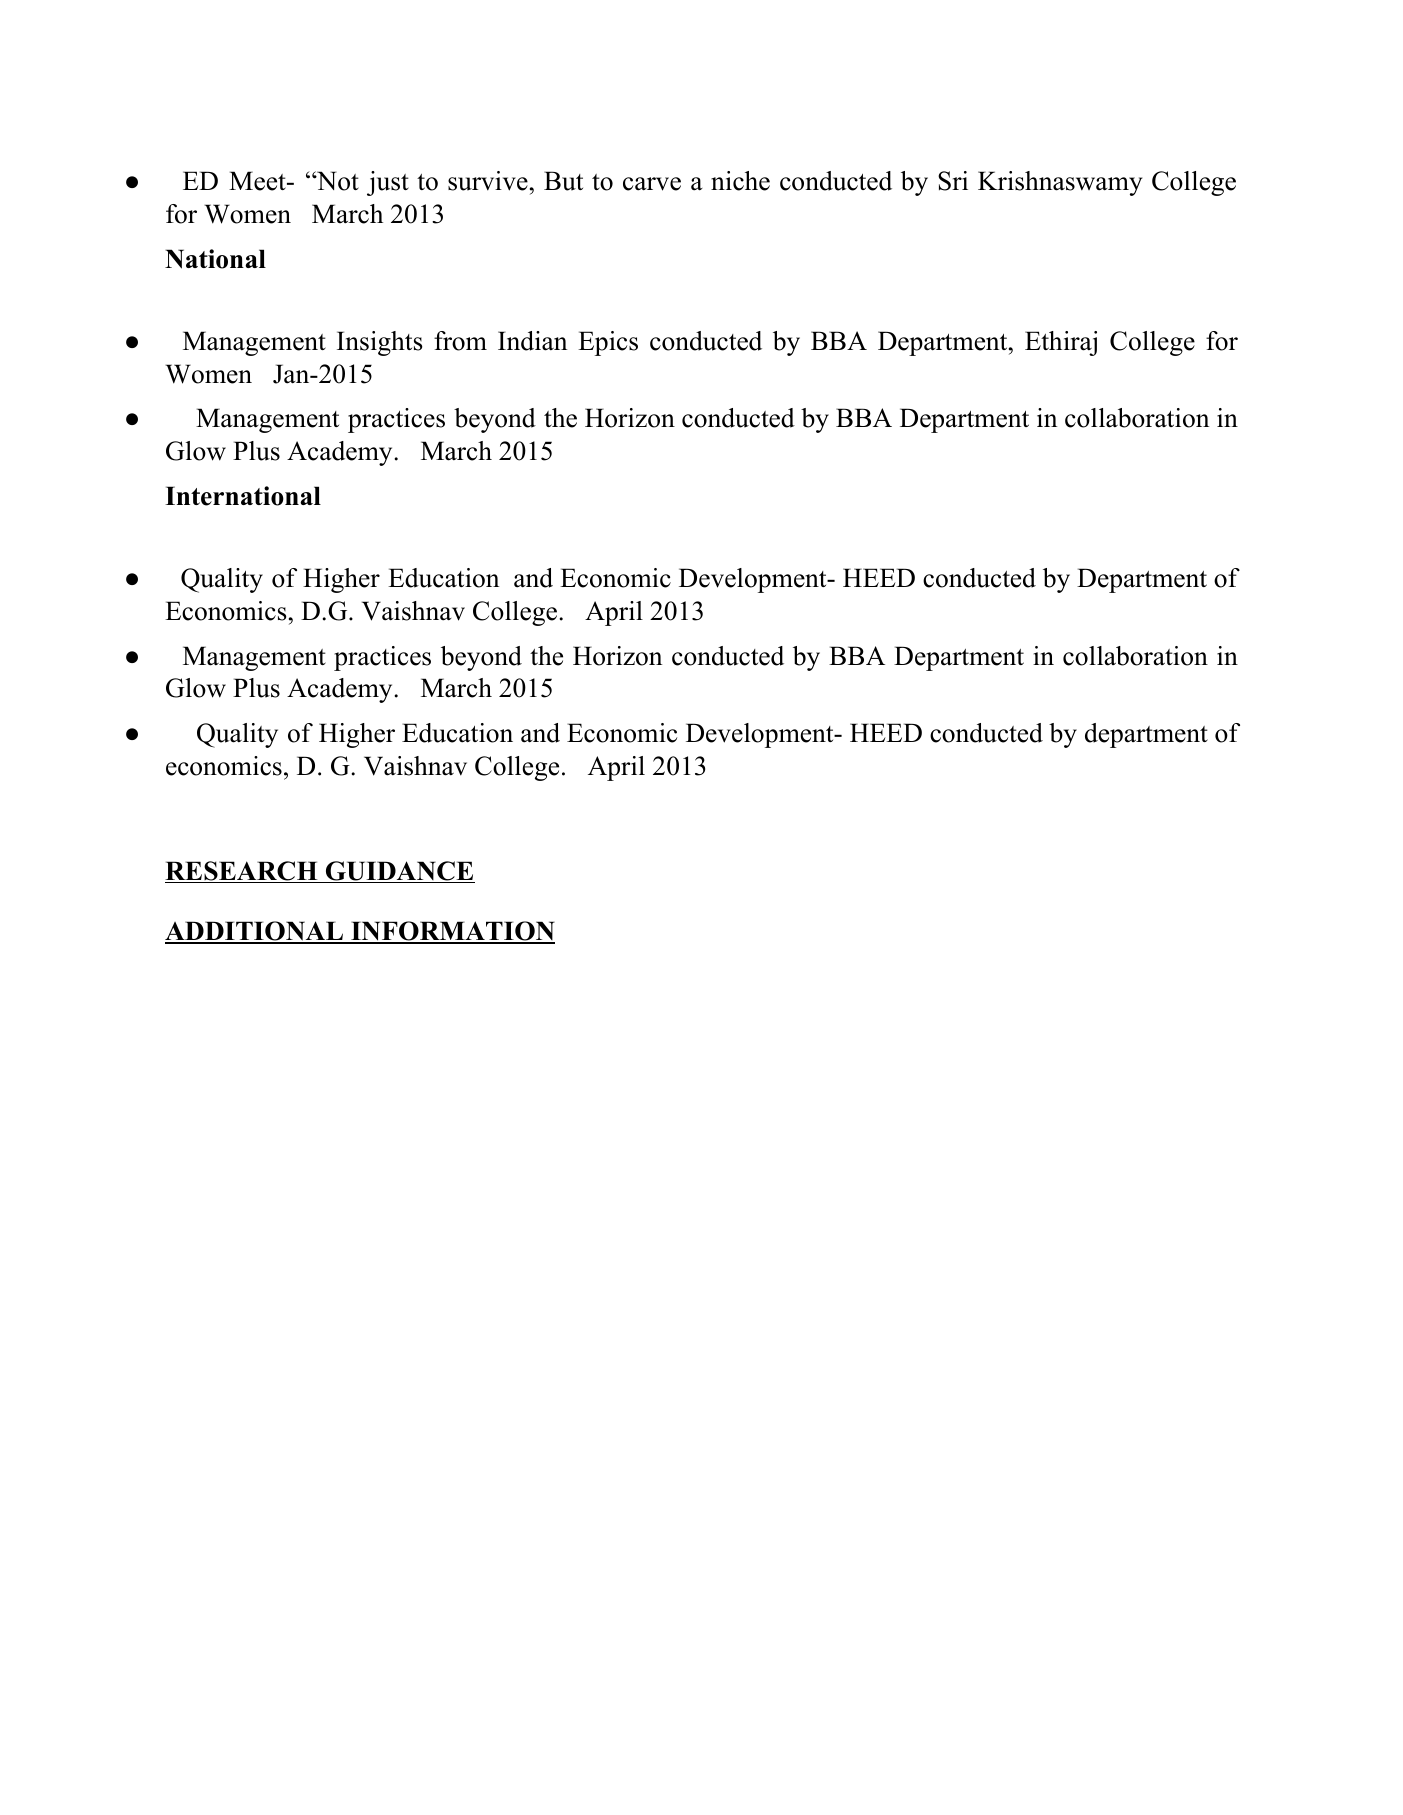 This document has width=1403, height=1815. What do you see at coordinates (255, 932) in the document?
I see `ADDITIONAL` at bounding box center [255, 932].
